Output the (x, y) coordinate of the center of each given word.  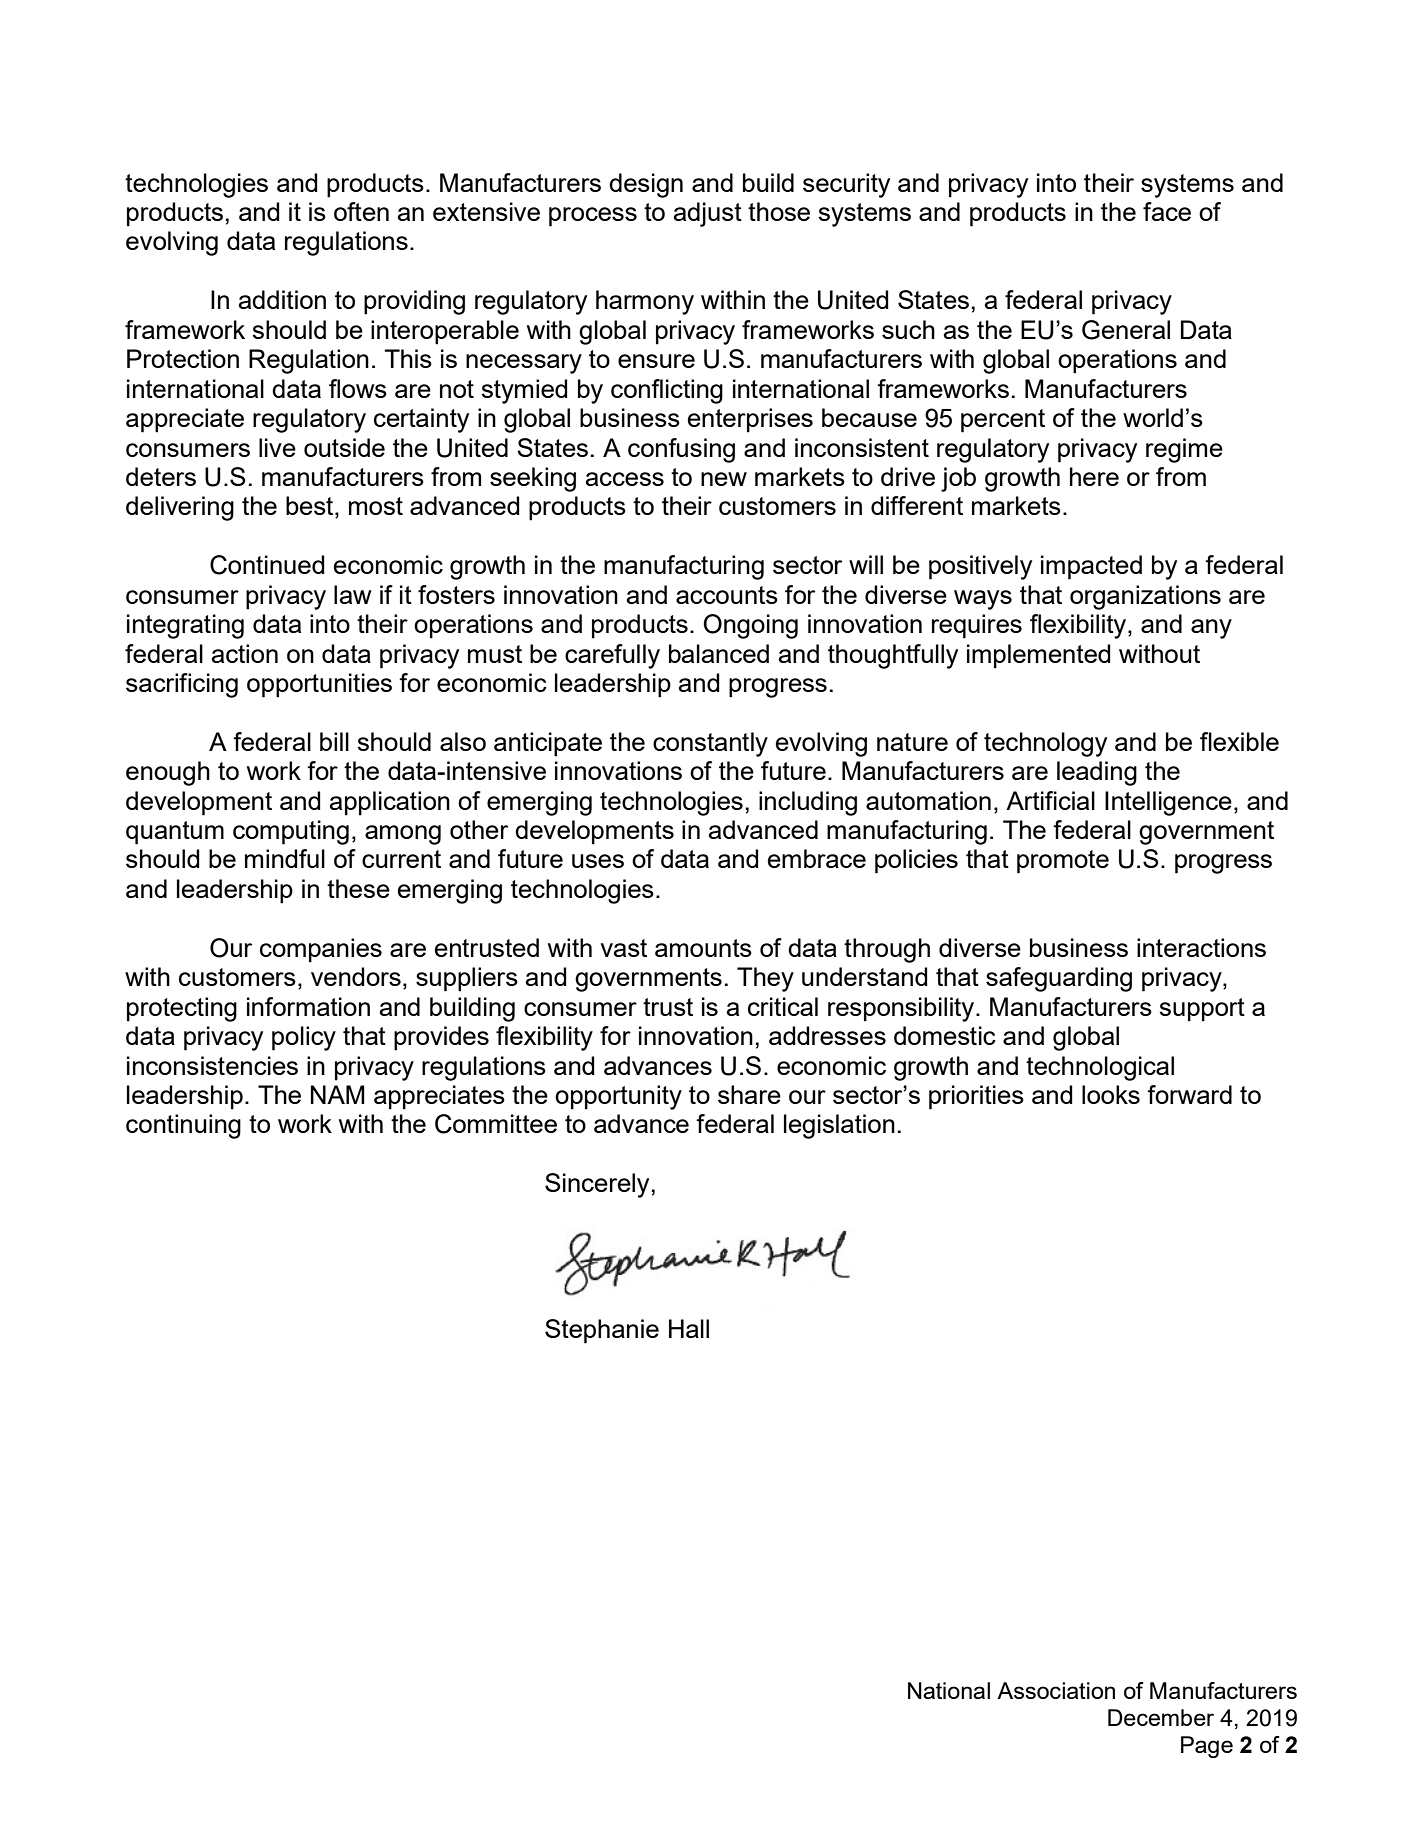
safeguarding (1059, 979)
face (1167, 211)
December (1161, 1717)
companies (321, 950)
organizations (1145, 597)
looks (1111, 1094)
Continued (267, 565)
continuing (183, 1126)
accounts (727, 595)
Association (1056, 1690)
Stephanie (602, 1331)
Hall (689, 1328)
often (361, 211)
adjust (708, 214)
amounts (703, 948)
